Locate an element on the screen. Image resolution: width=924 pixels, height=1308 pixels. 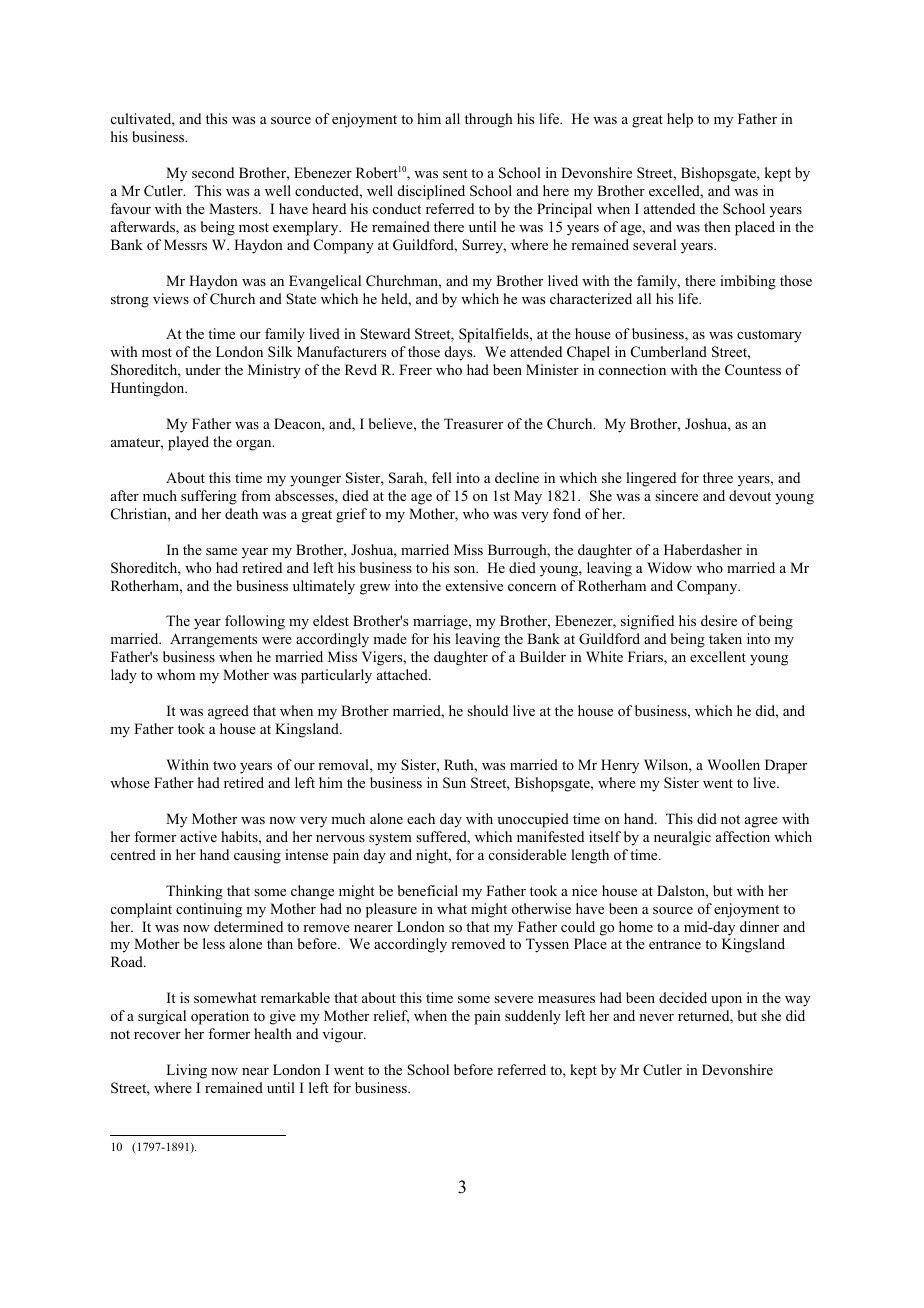
upon is located at coordinates (726, 1001).
